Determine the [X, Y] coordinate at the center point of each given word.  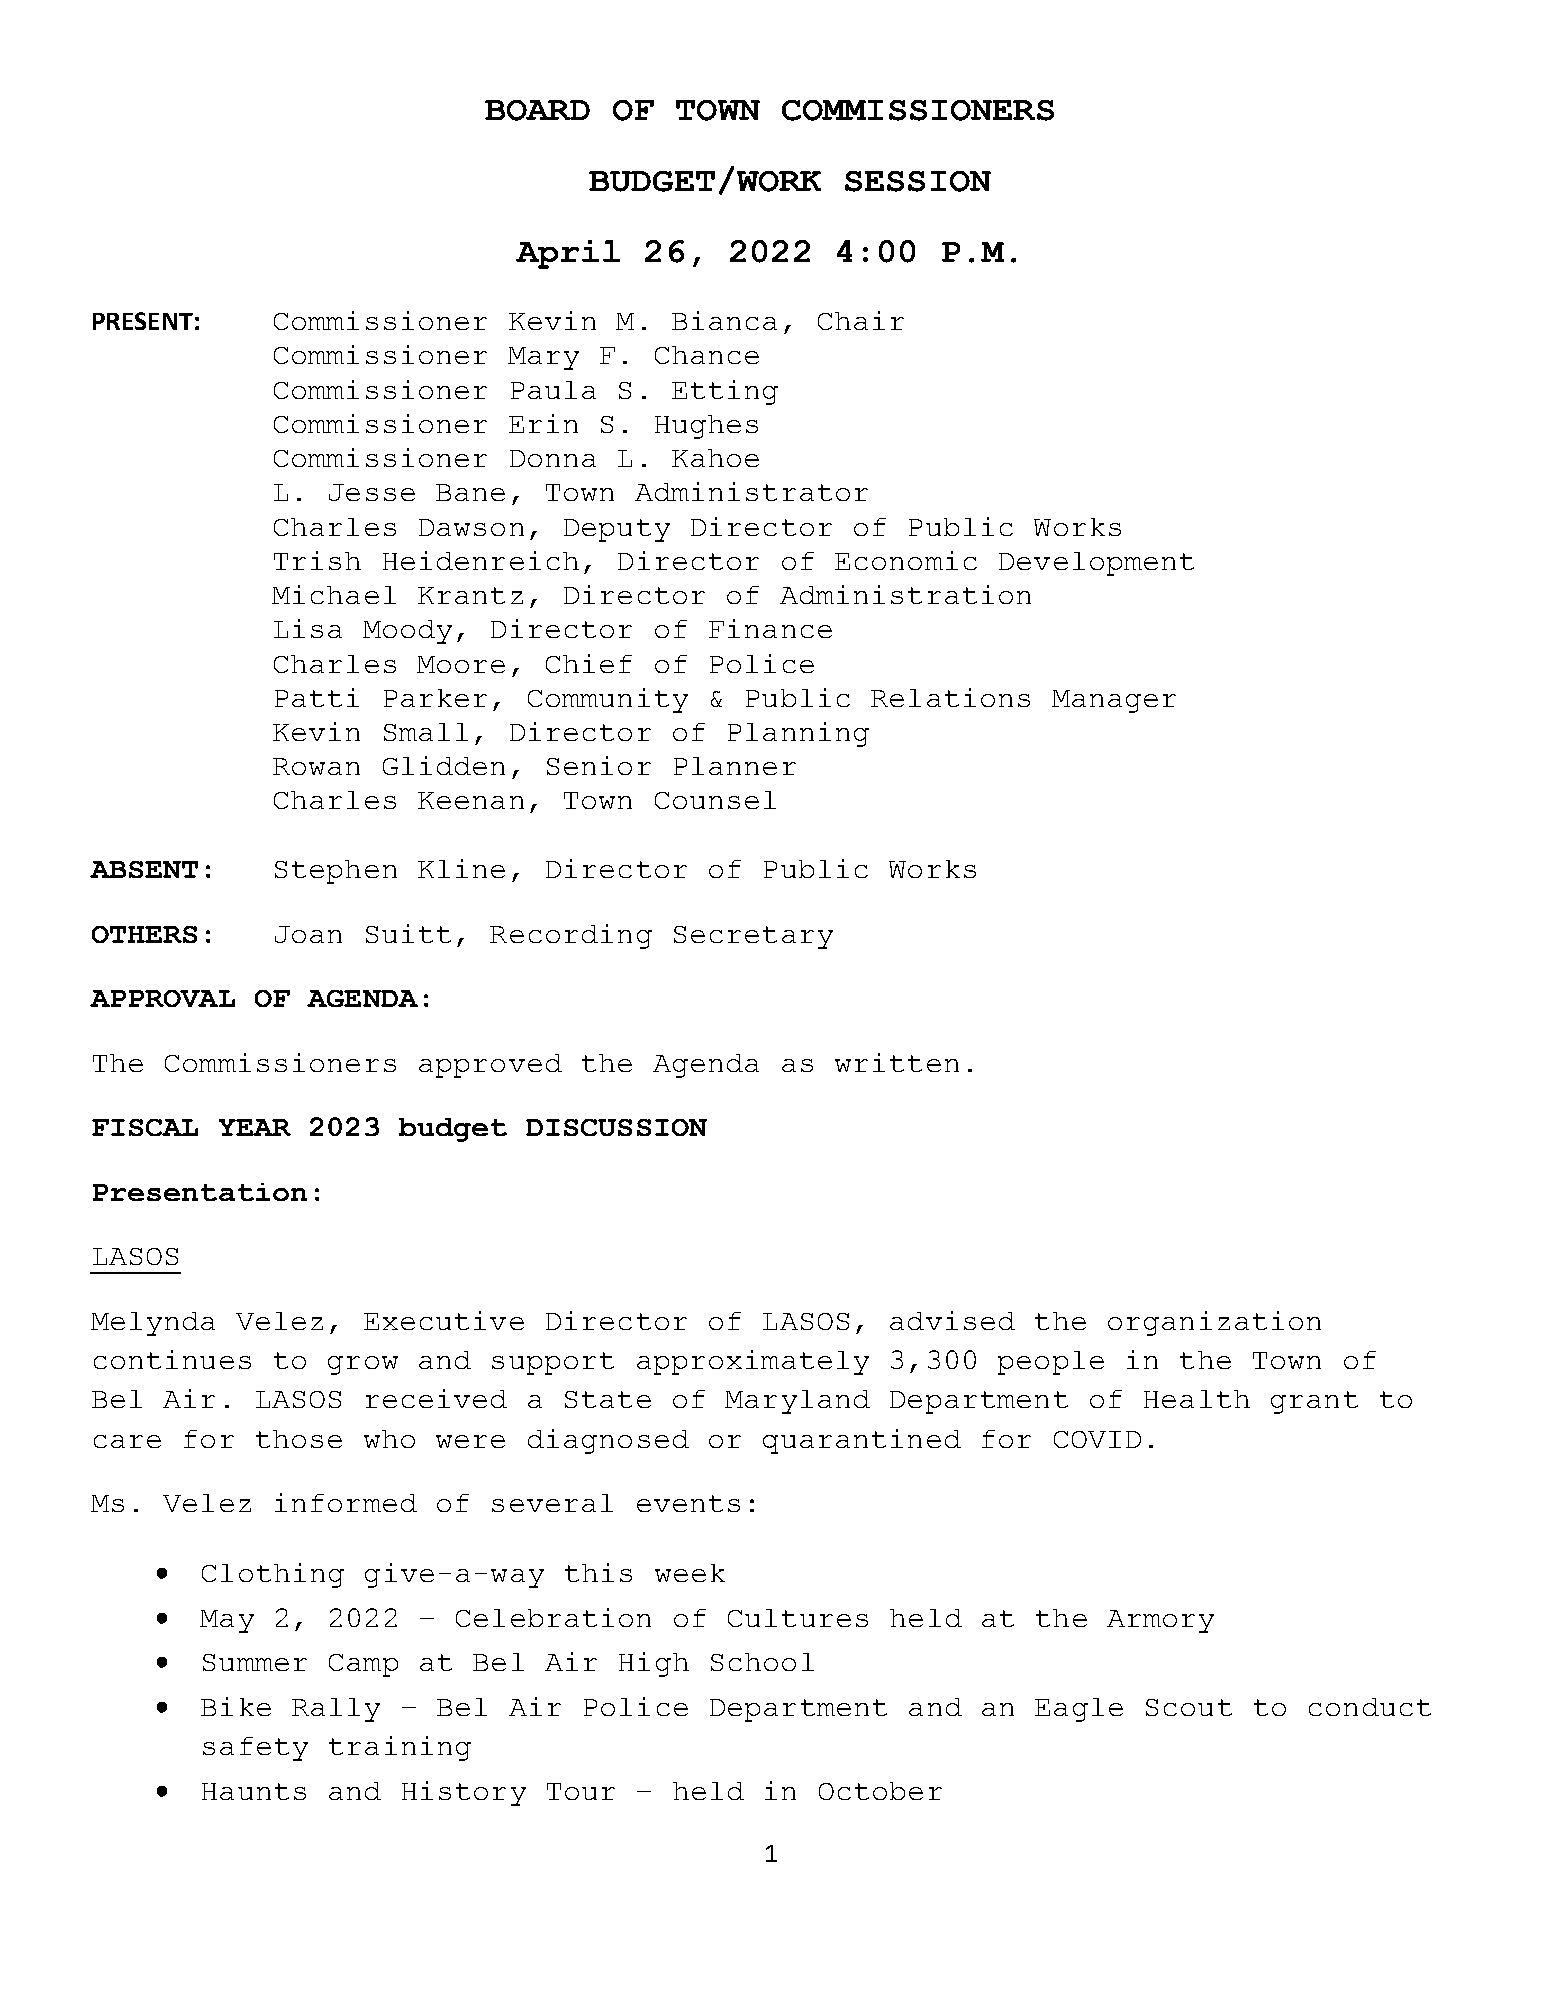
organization [1214, 1323]
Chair [861, 320]
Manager [1114, 701]
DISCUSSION [616, 1127]
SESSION [918, 181]
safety [255, 1749]
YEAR [255, 1127]
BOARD [537, 110]
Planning [798, 734]
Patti [317, 697]
